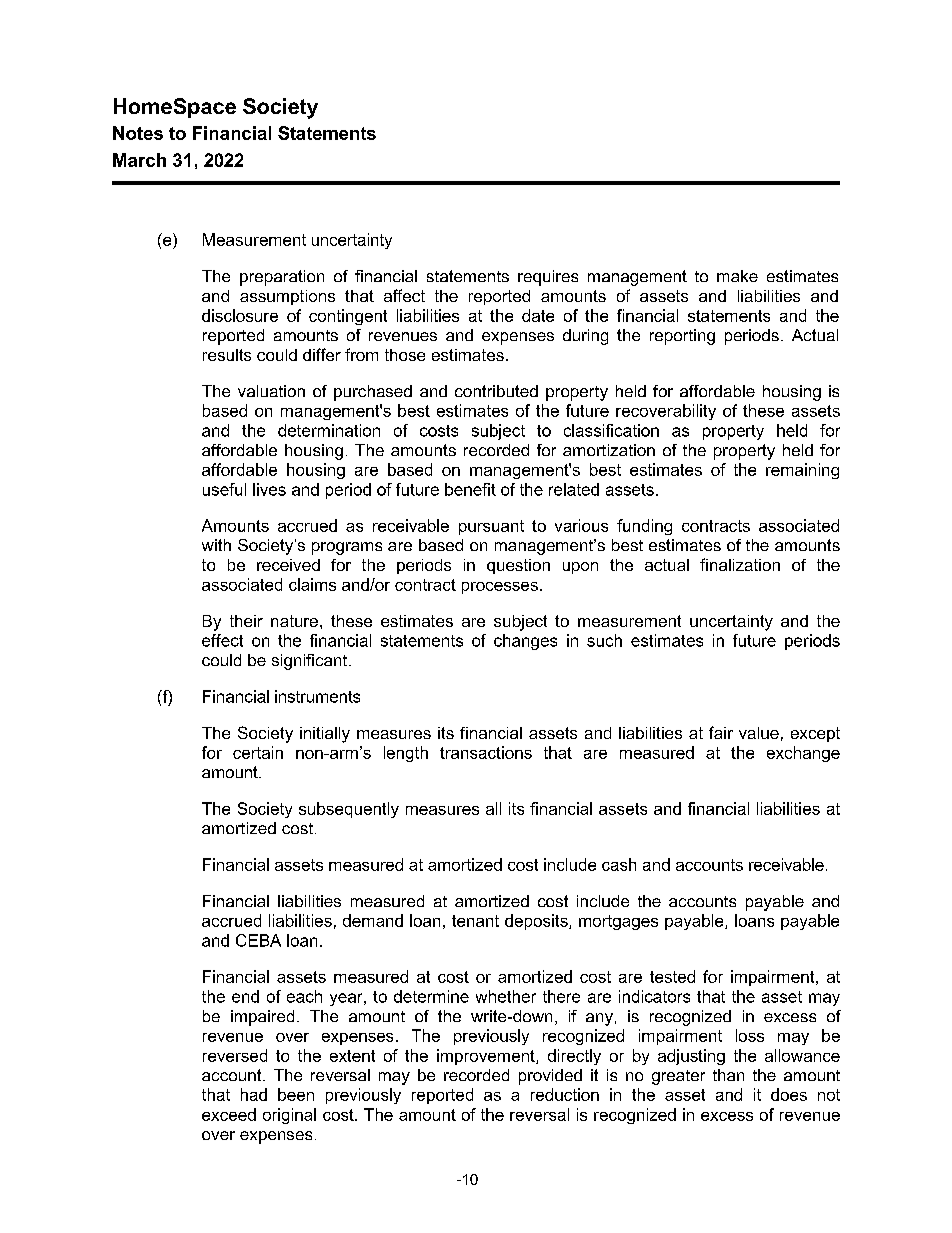  I want to click on finalization, so click(740, 564).
